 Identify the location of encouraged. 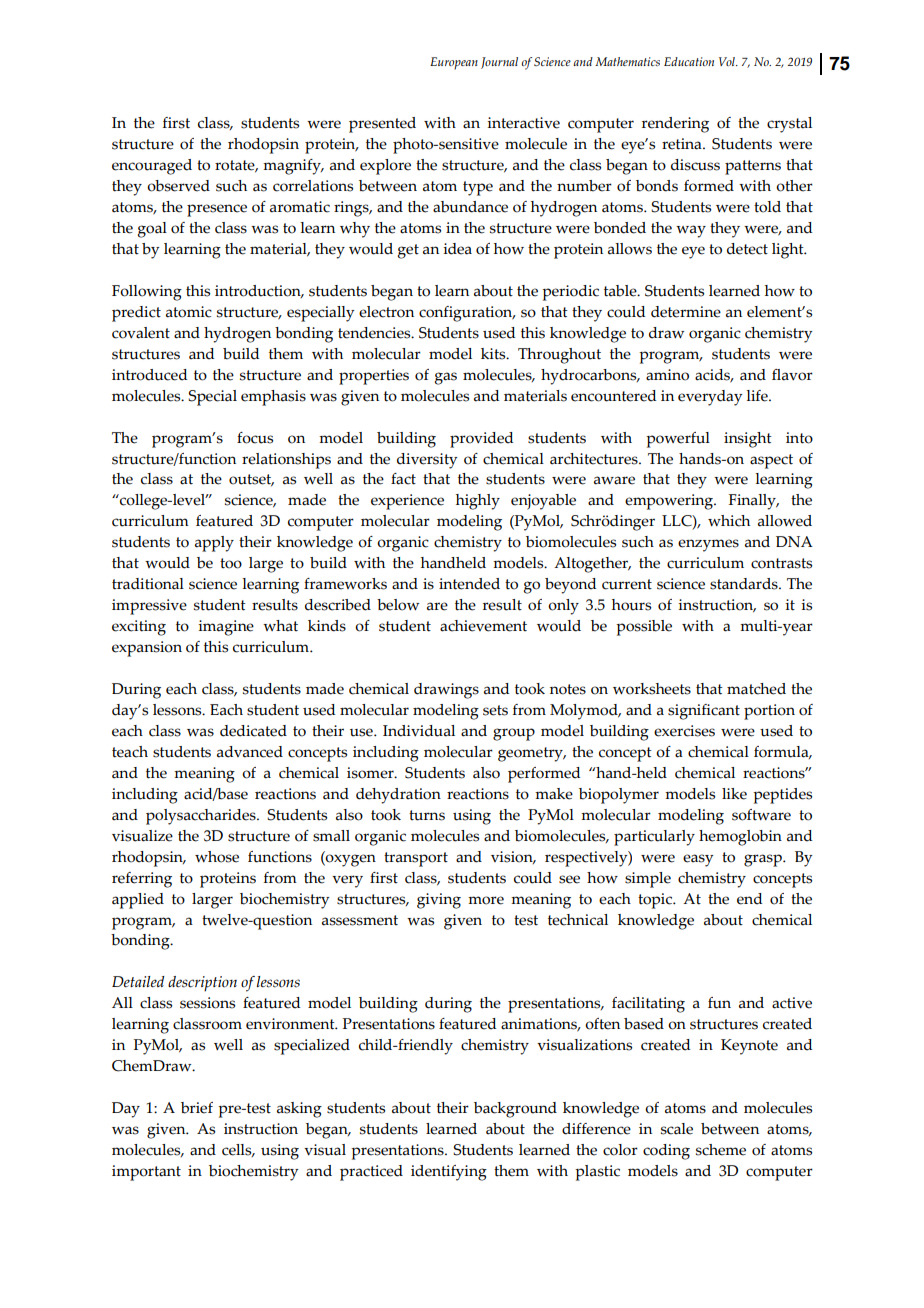
(152, 167).
